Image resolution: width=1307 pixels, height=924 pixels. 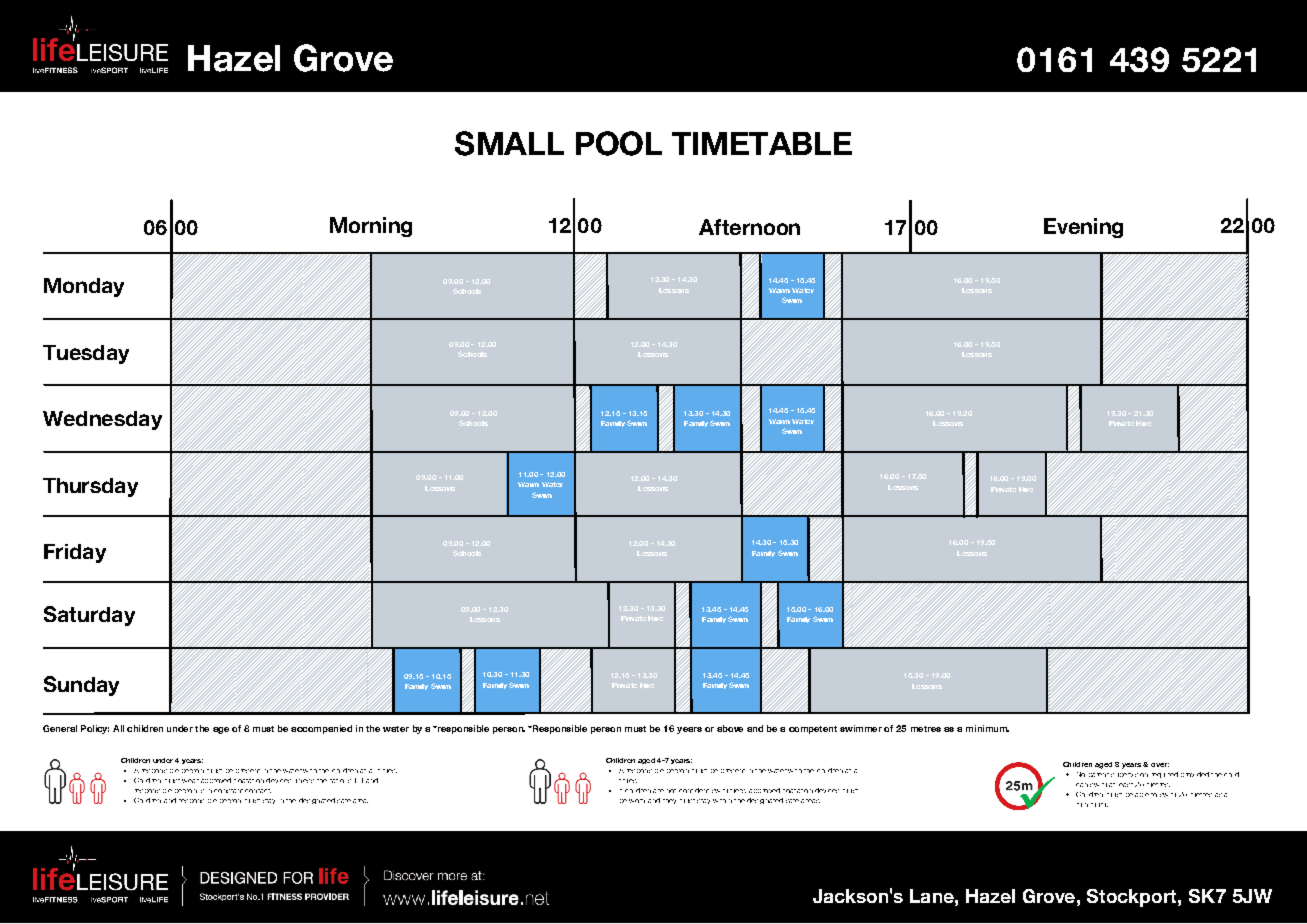 I want to click on Evening, so click(x=1083, y=228).
